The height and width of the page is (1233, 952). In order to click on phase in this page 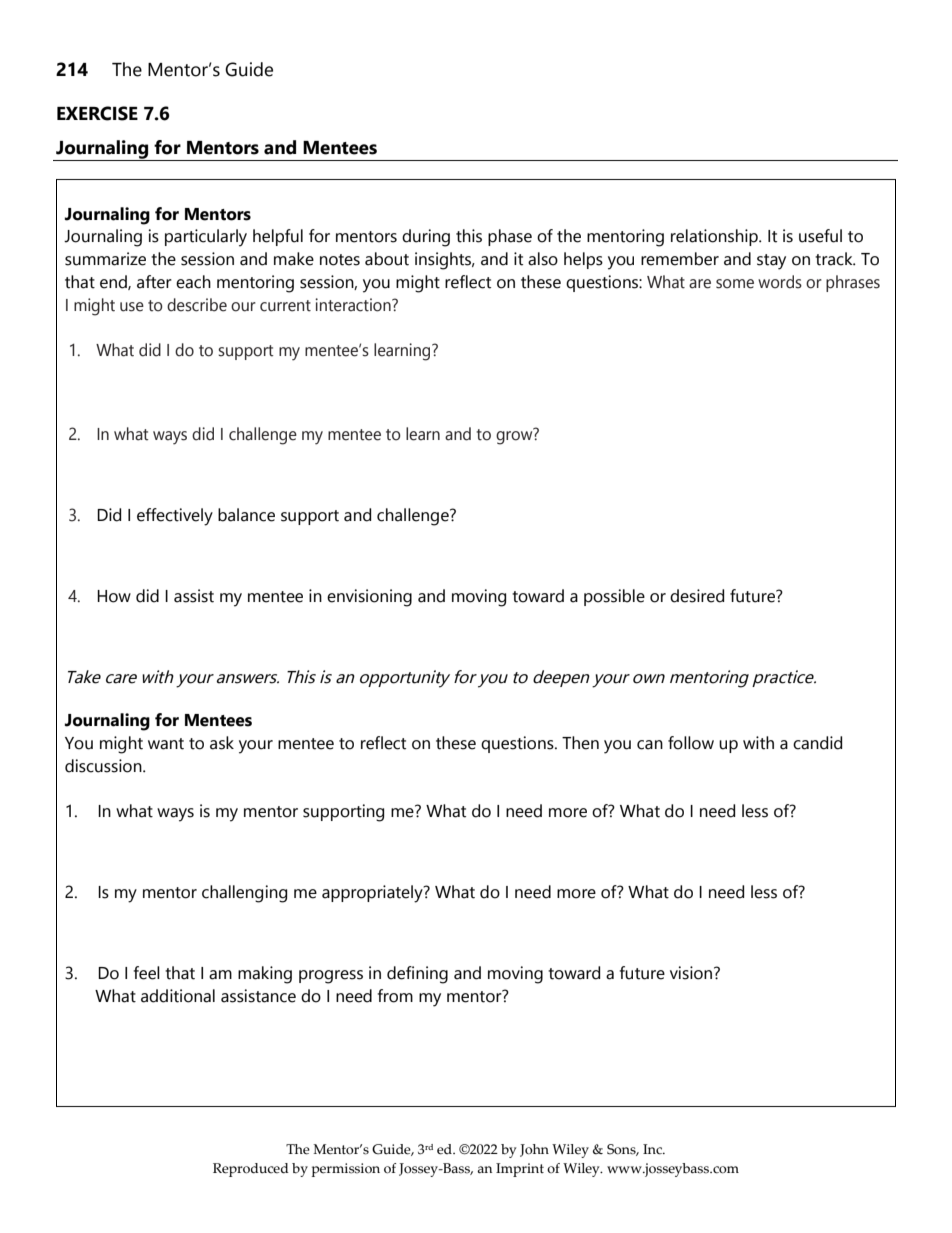, I will do `click(510, 237)`.
